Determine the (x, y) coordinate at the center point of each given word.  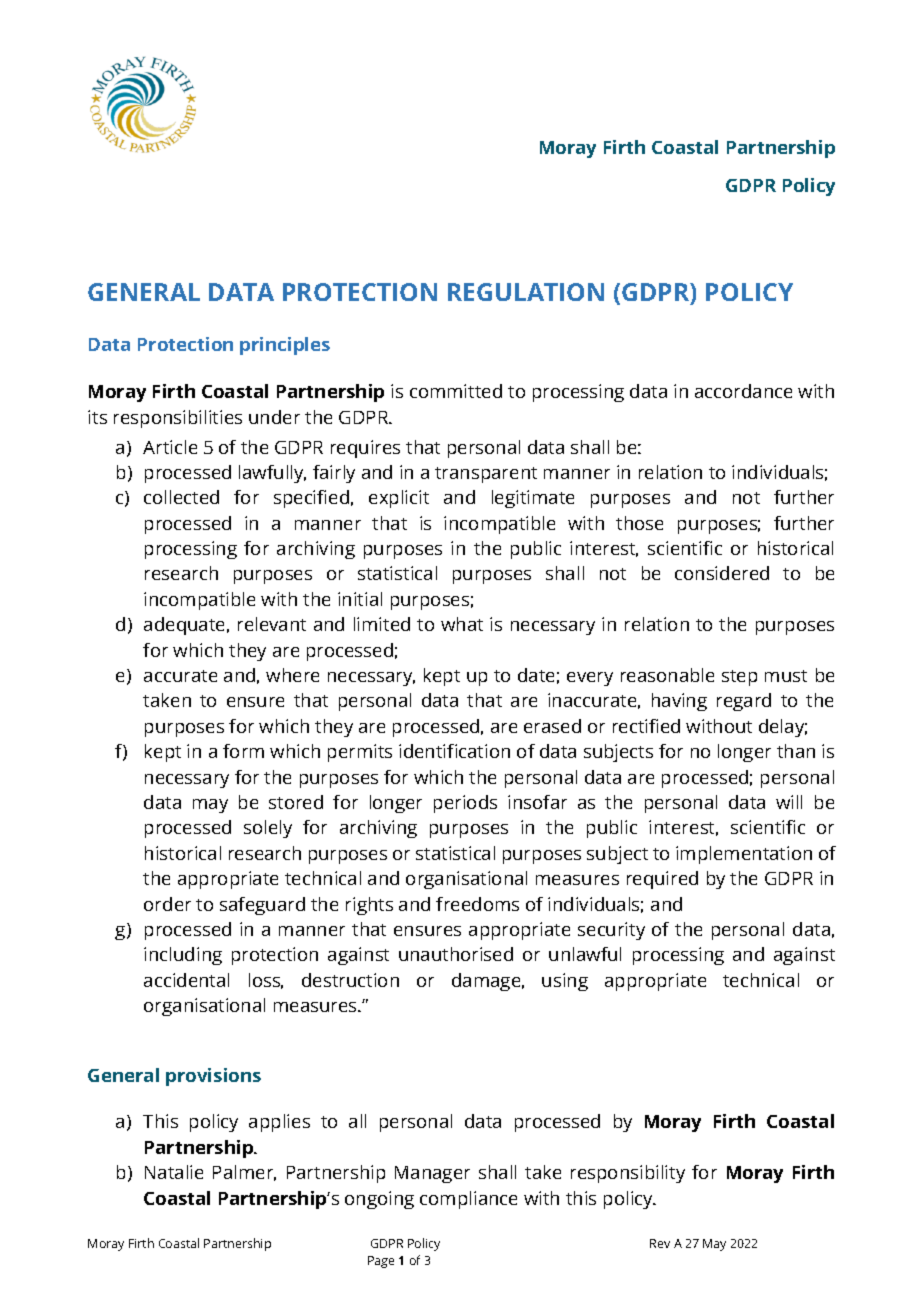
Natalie (174, 1172)
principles (285, 346)
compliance (468, 1200)
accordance (743, 391)
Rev (660, 1243)
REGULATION (526, 292)
